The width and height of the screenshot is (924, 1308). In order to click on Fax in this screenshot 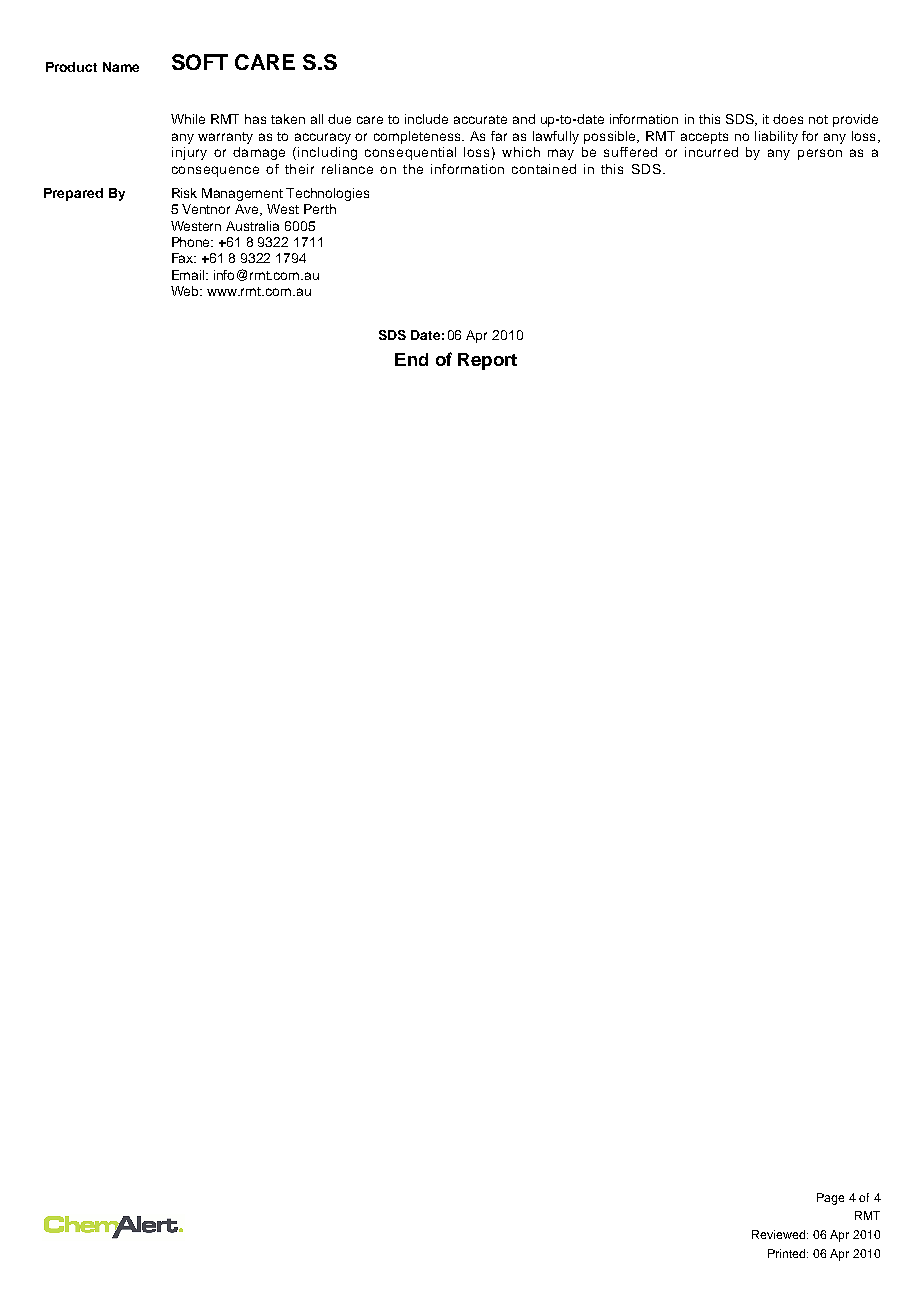, I will do `click(184, 258)`.
